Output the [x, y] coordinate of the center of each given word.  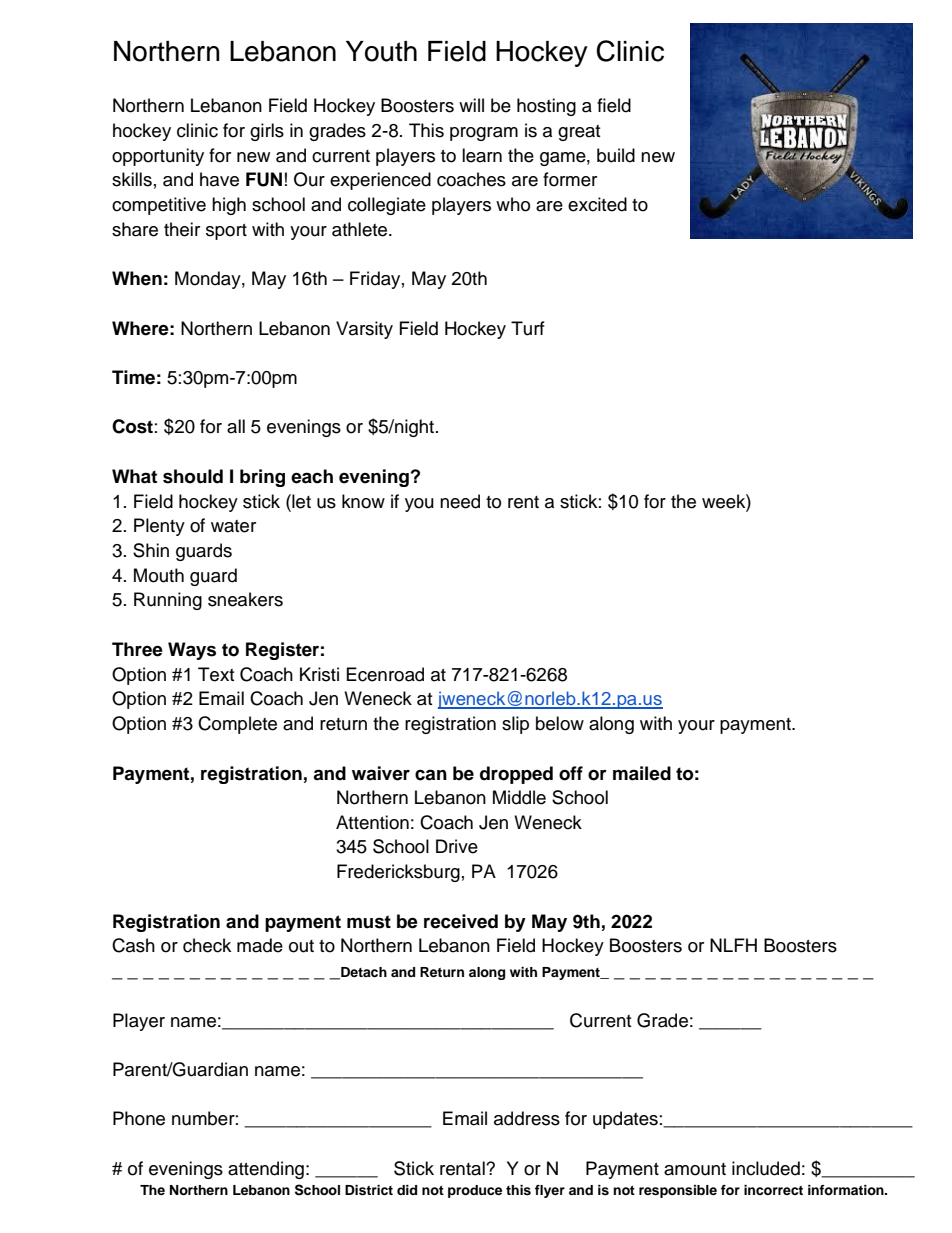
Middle [519, 797]
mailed [642, 773]
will [471, 105]
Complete [237, 725]
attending [266, 1170]
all [236, 426]
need [460, 501]
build [616, 155]
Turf [528, 328]
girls [267, 132]
